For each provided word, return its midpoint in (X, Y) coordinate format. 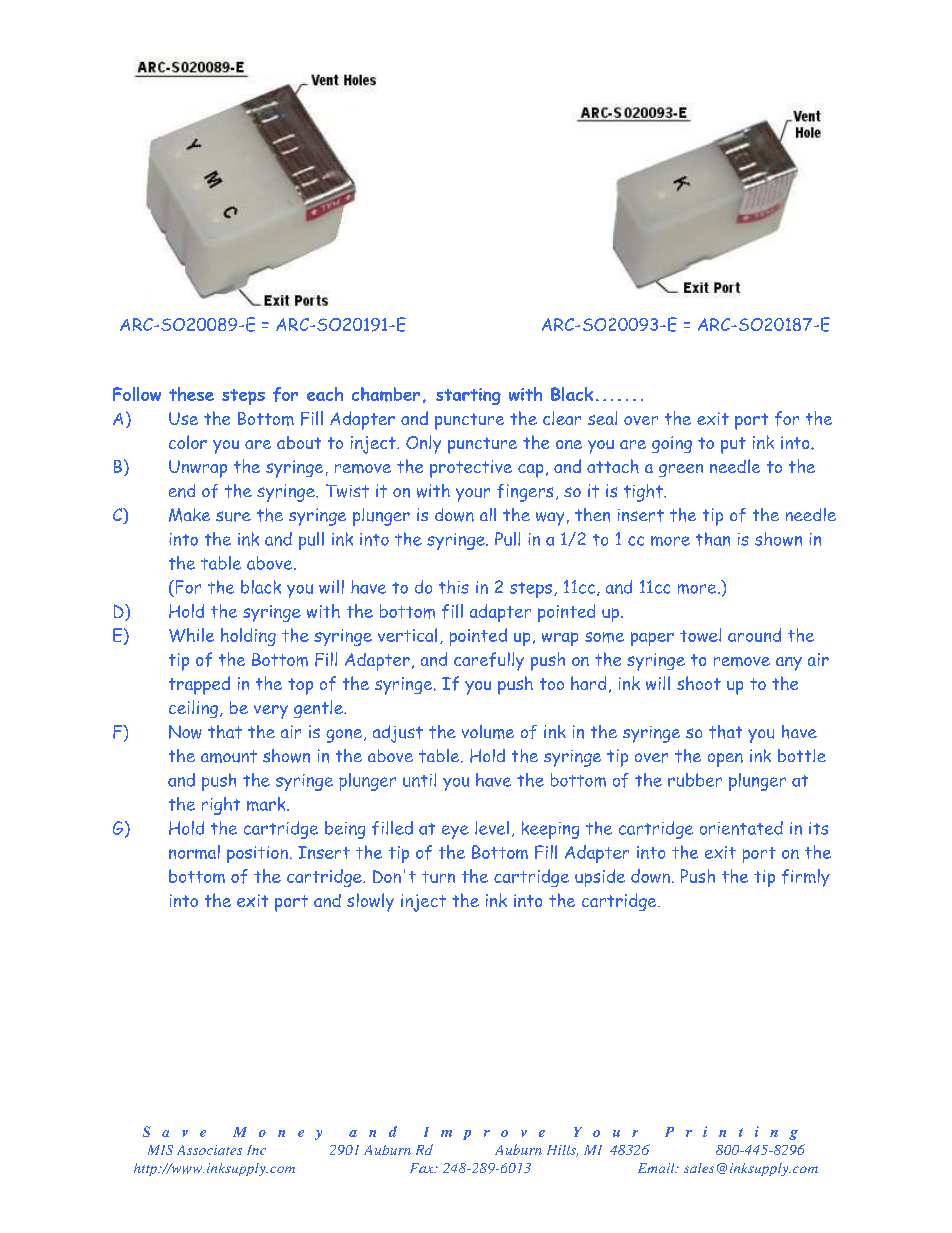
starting (468, 396)
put (733, 445)
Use (183, 418)
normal (194, 852)
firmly (806, 878)
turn (438, 877)
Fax (423, 1168)
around (754, 635)
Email (657, 1168)
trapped (199, 685)
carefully (489, 661)
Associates (209, 1150)
